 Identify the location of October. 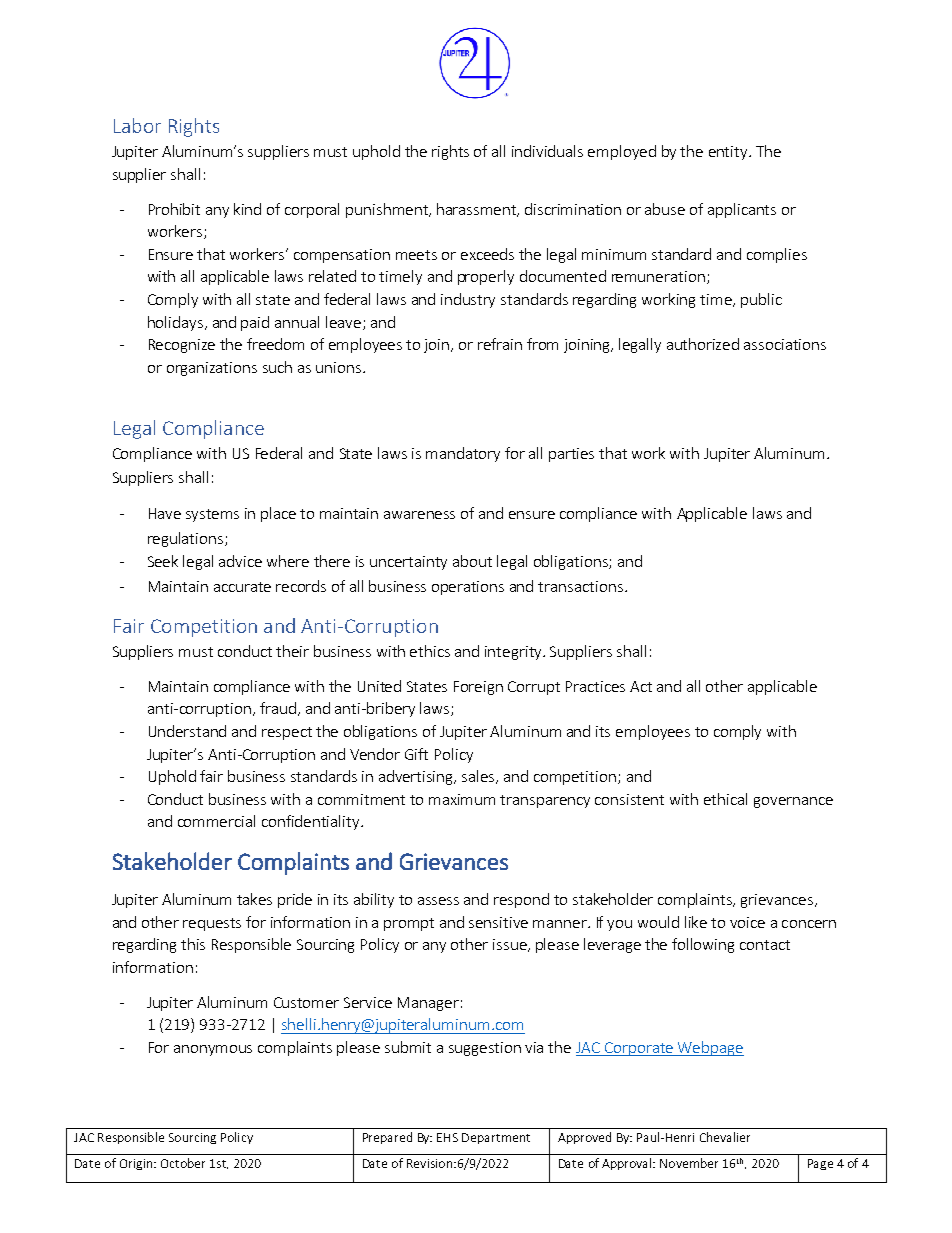
(183, 1163).
